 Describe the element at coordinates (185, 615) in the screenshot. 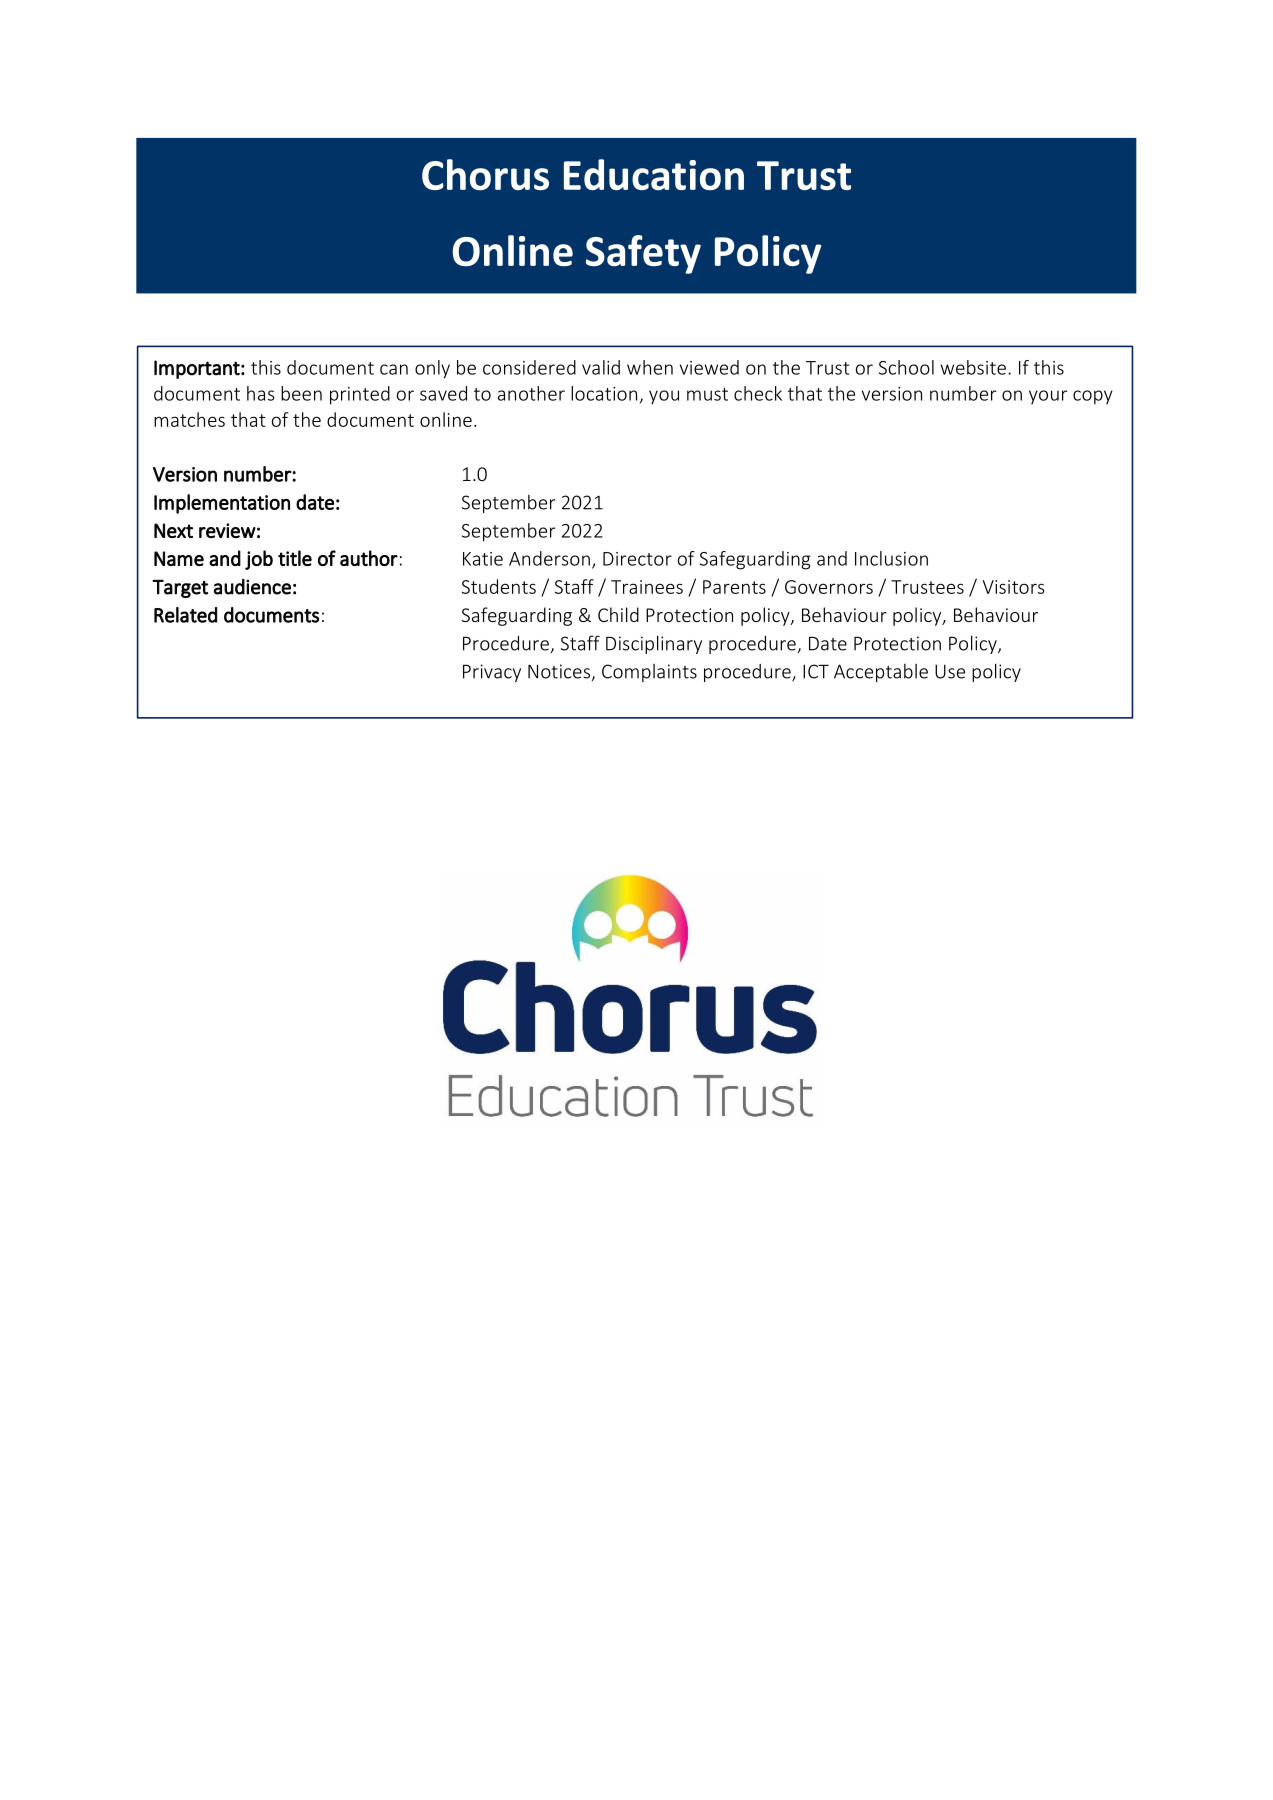

I see `Related` at that location.
